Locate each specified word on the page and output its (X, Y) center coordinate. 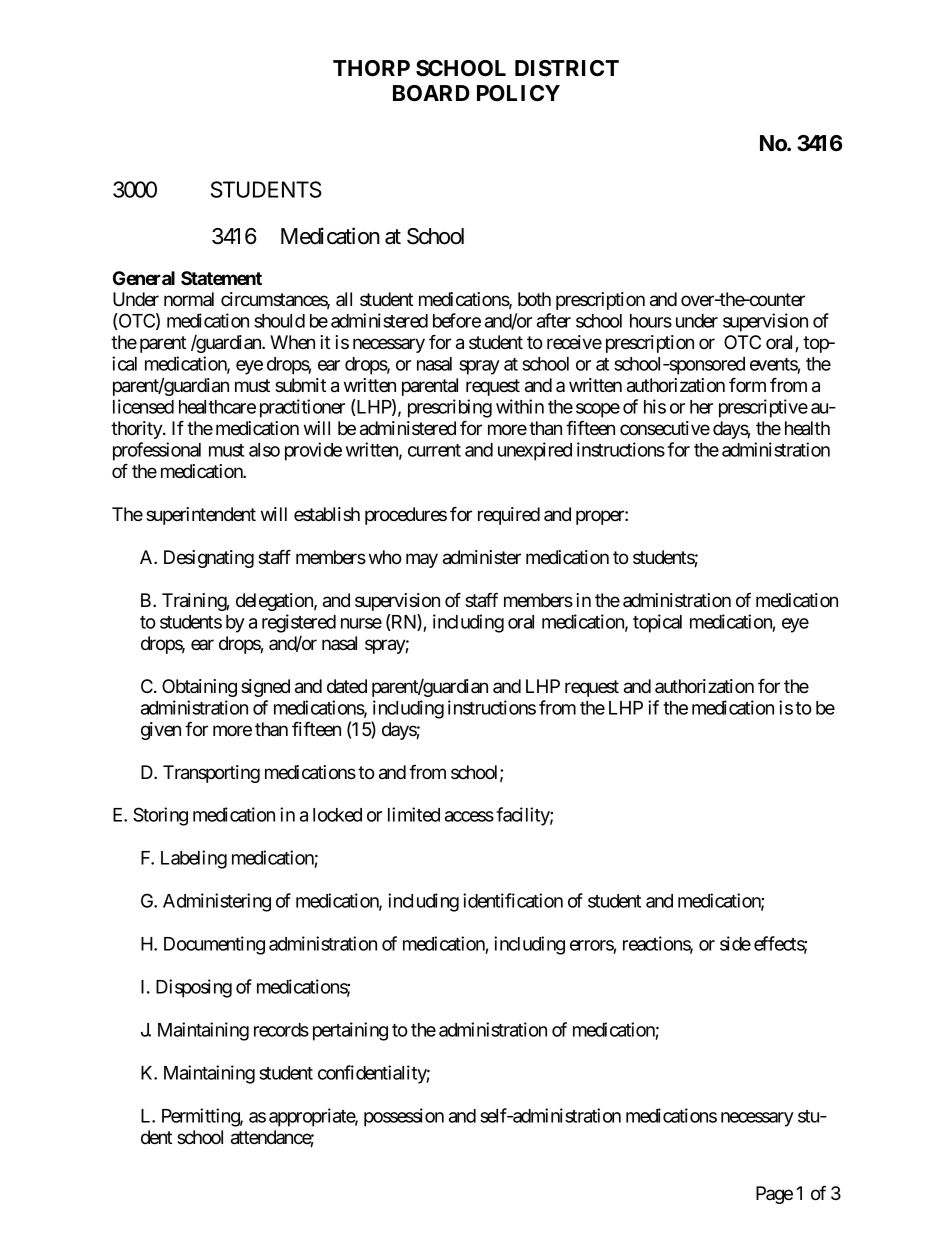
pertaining (350, 1031)
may (422, 560)
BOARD (431, 93)
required (509, 516)
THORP (371, 68)
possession (404, 1117)
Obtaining (199, 688)
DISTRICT (567, 68)
